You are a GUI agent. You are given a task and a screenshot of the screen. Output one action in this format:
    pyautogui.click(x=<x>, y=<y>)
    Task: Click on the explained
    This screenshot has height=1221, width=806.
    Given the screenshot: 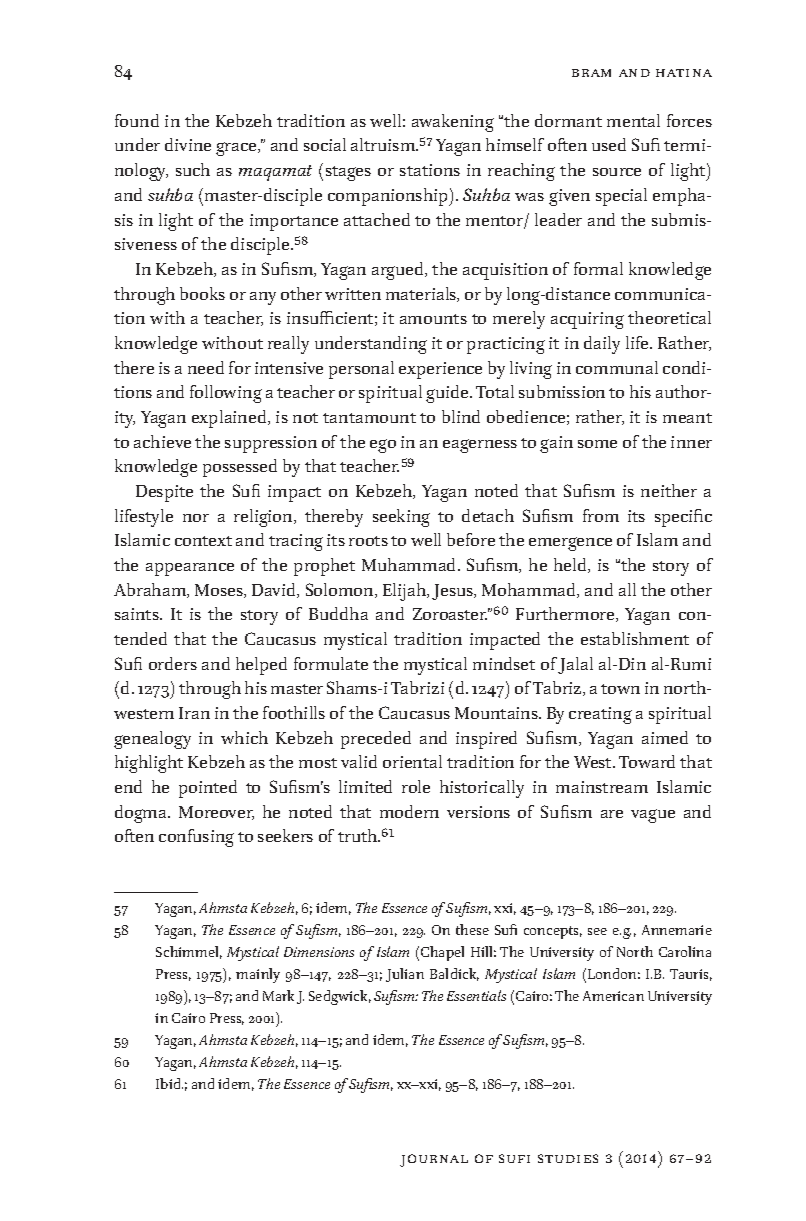 What is the action you would take?
    pyautogui.click(x=231, y=419)
